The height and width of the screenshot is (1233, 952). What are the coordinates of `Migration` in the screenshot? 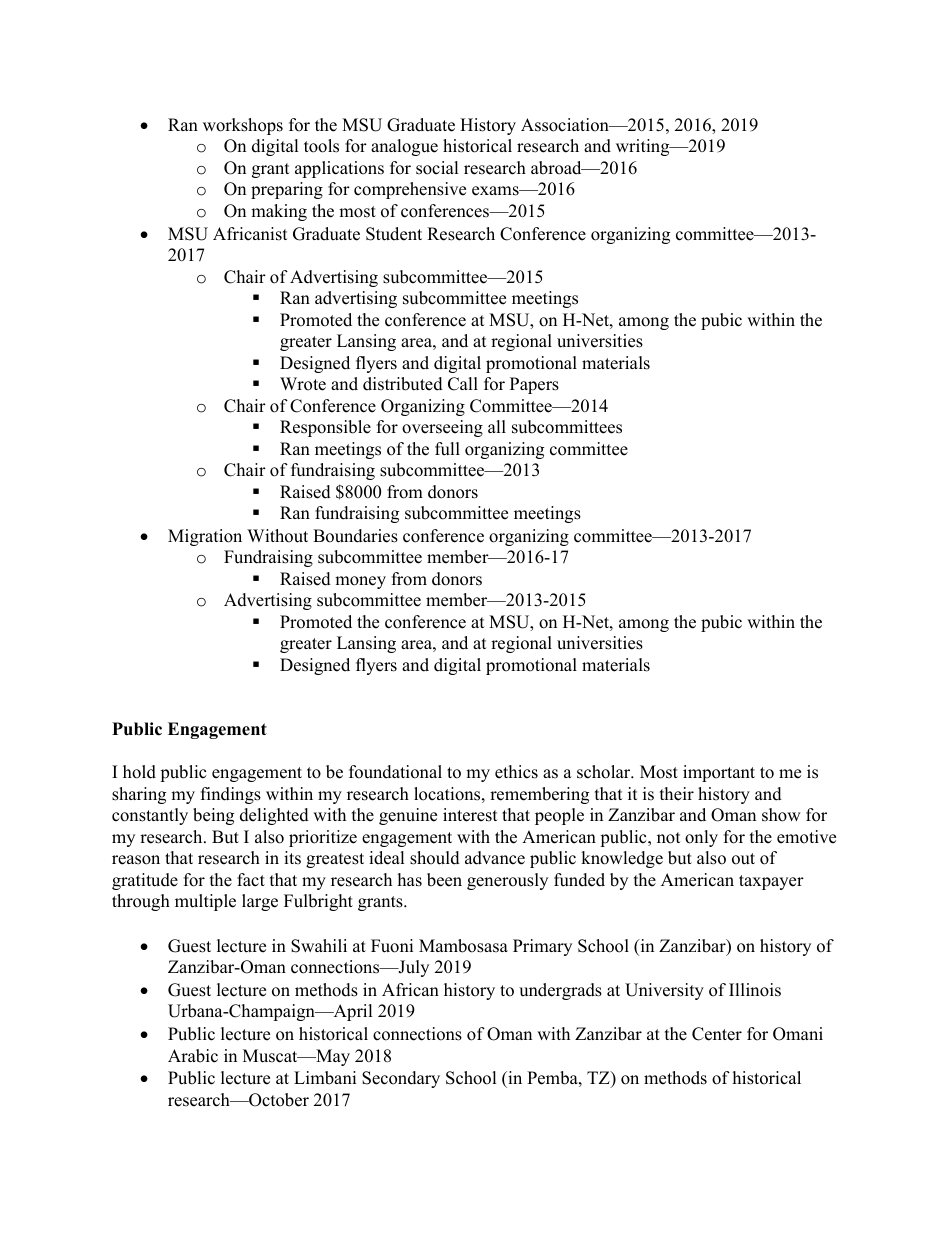 It's located at (205, 537).
